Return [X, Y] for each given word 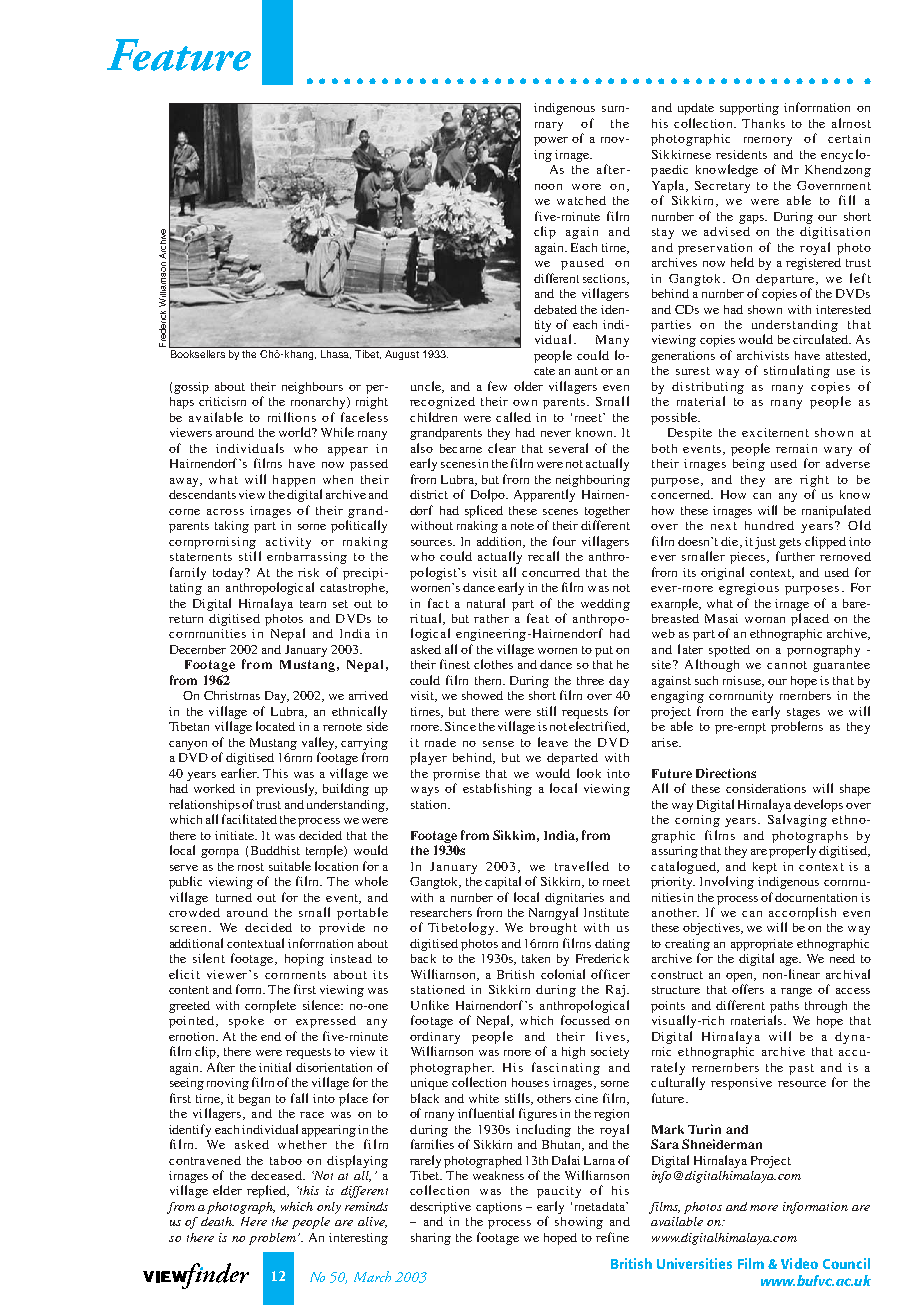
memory [768, 141]
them [489, 680]
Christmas [232, 695]
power [551, 141]
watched [581, 200]
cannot [787, 665]
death [217, 1221]
